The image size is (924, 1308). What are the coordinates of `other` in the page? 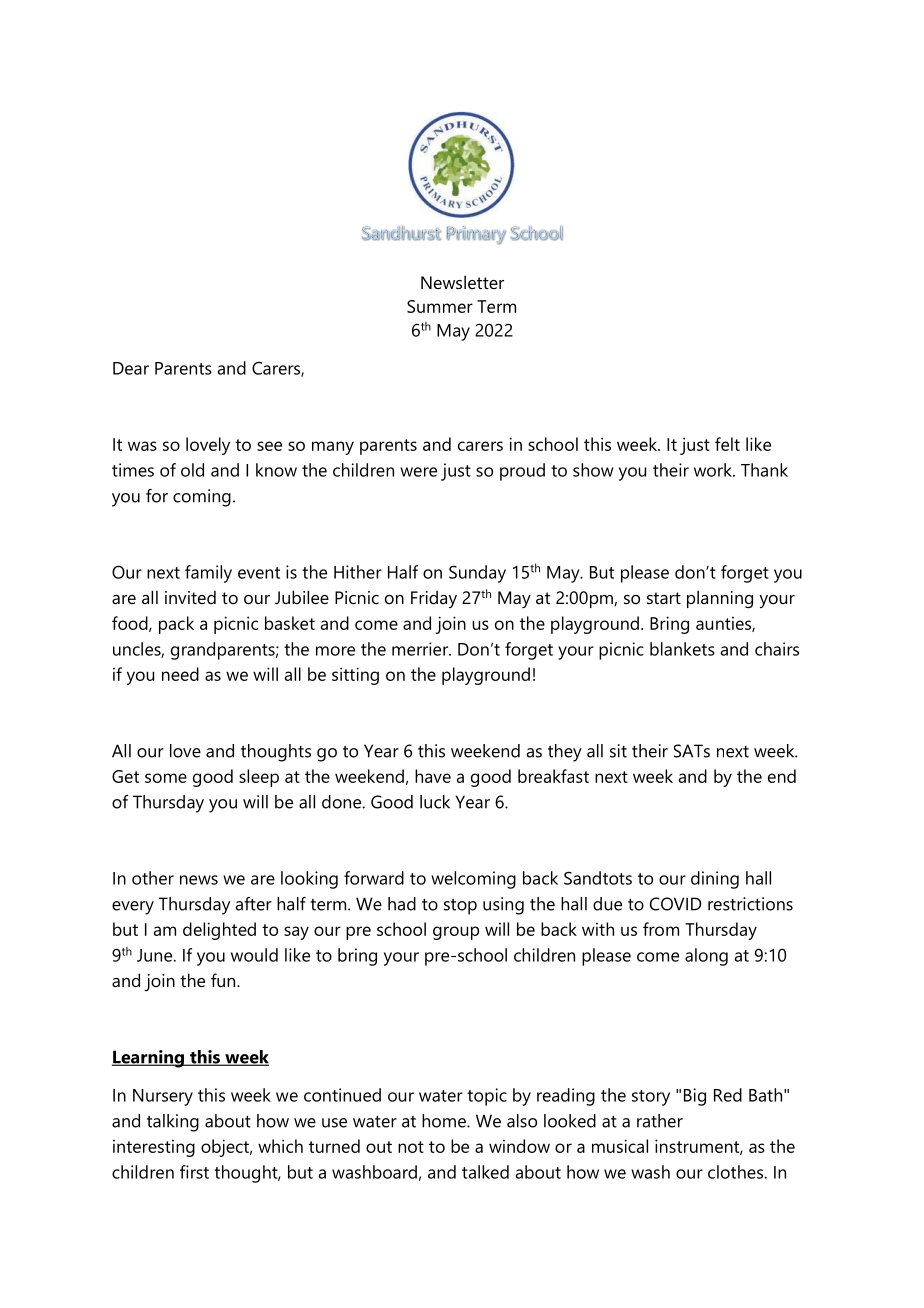 It's located at (153, 878).
